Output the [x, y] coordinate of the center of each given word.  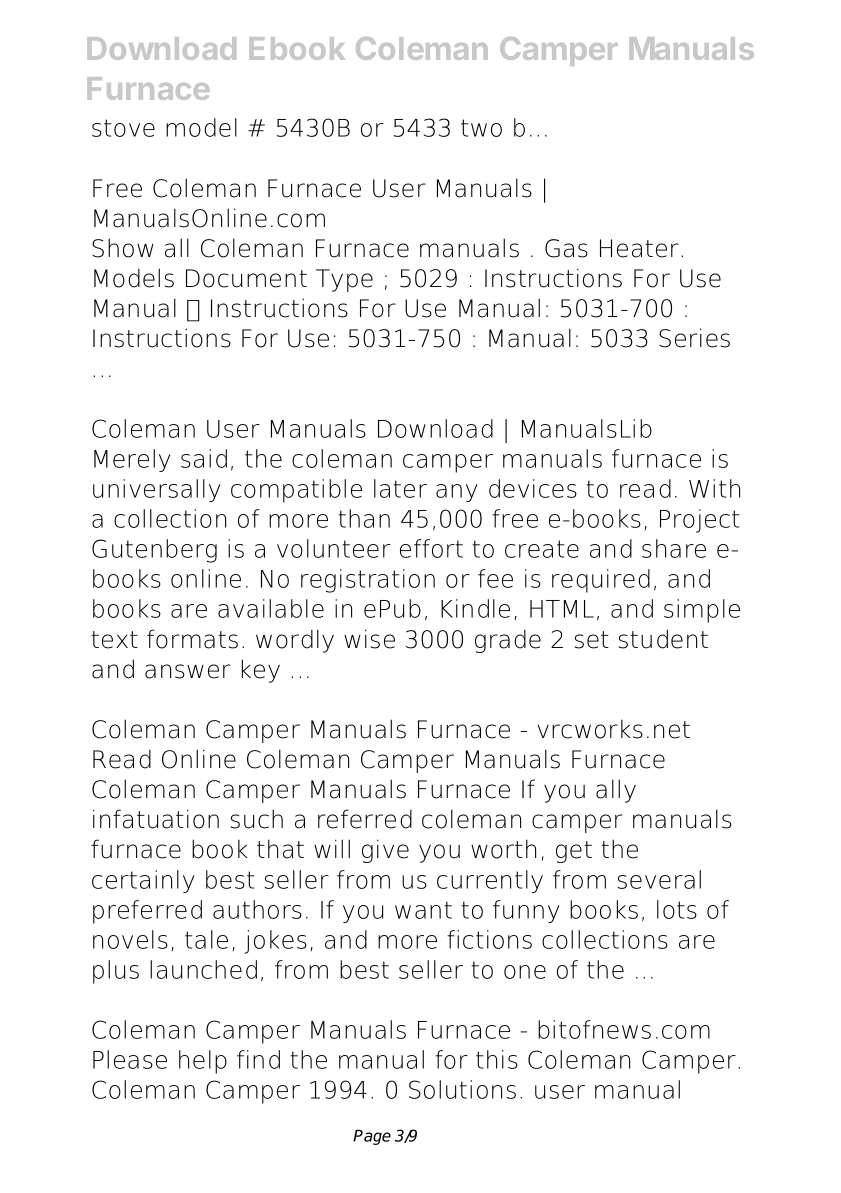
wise [369, 639]
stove [123, 128]
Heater [639, 248]
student [663, 639]
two [481, 128]
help [203, 1062]
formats [192, 639]
